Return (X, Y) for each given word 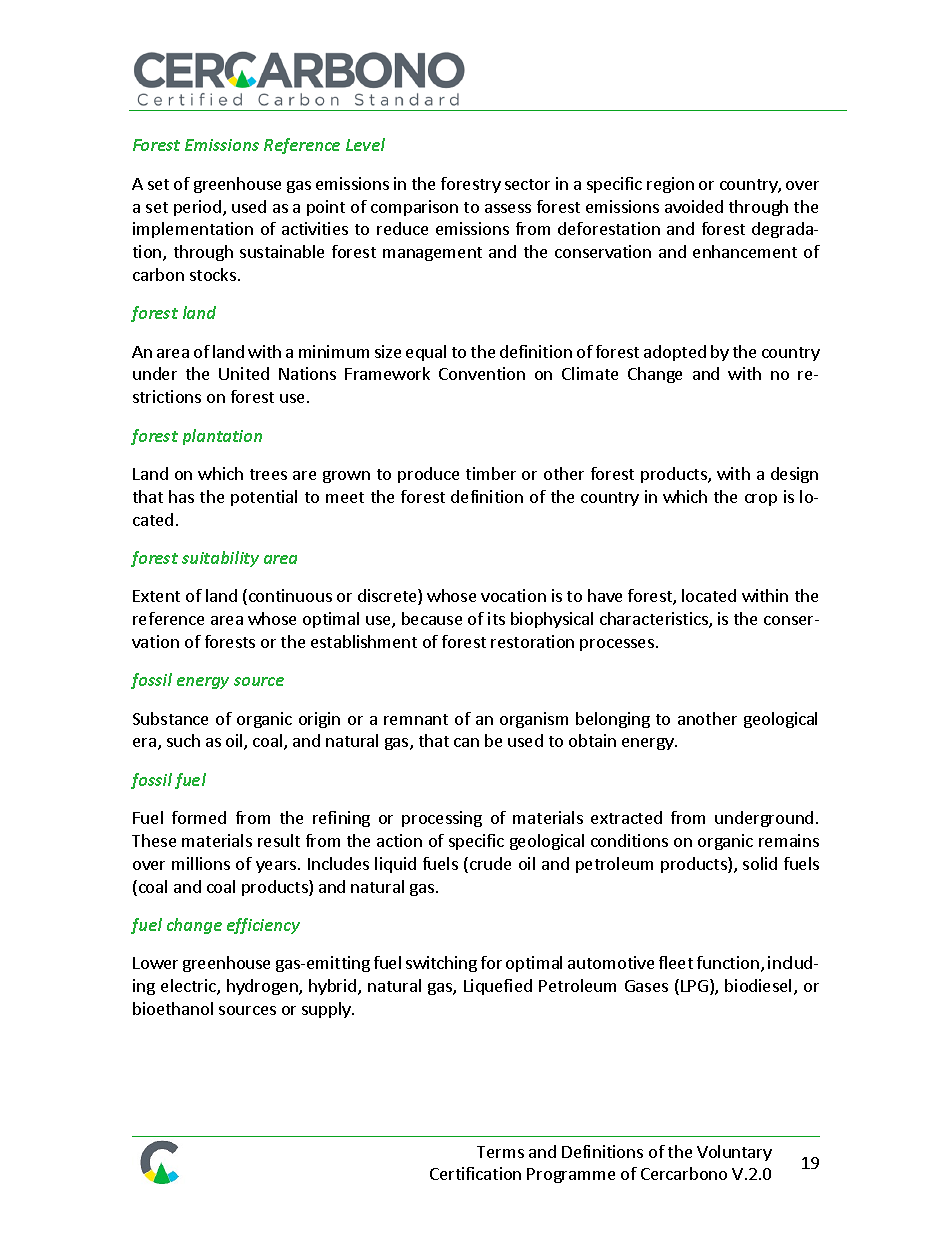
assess (508, 208)
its (496, 618)
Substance (170, 718)
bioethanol (173, 1008)
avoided (694, 206)
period (199, 208)
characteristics (655, 620)
